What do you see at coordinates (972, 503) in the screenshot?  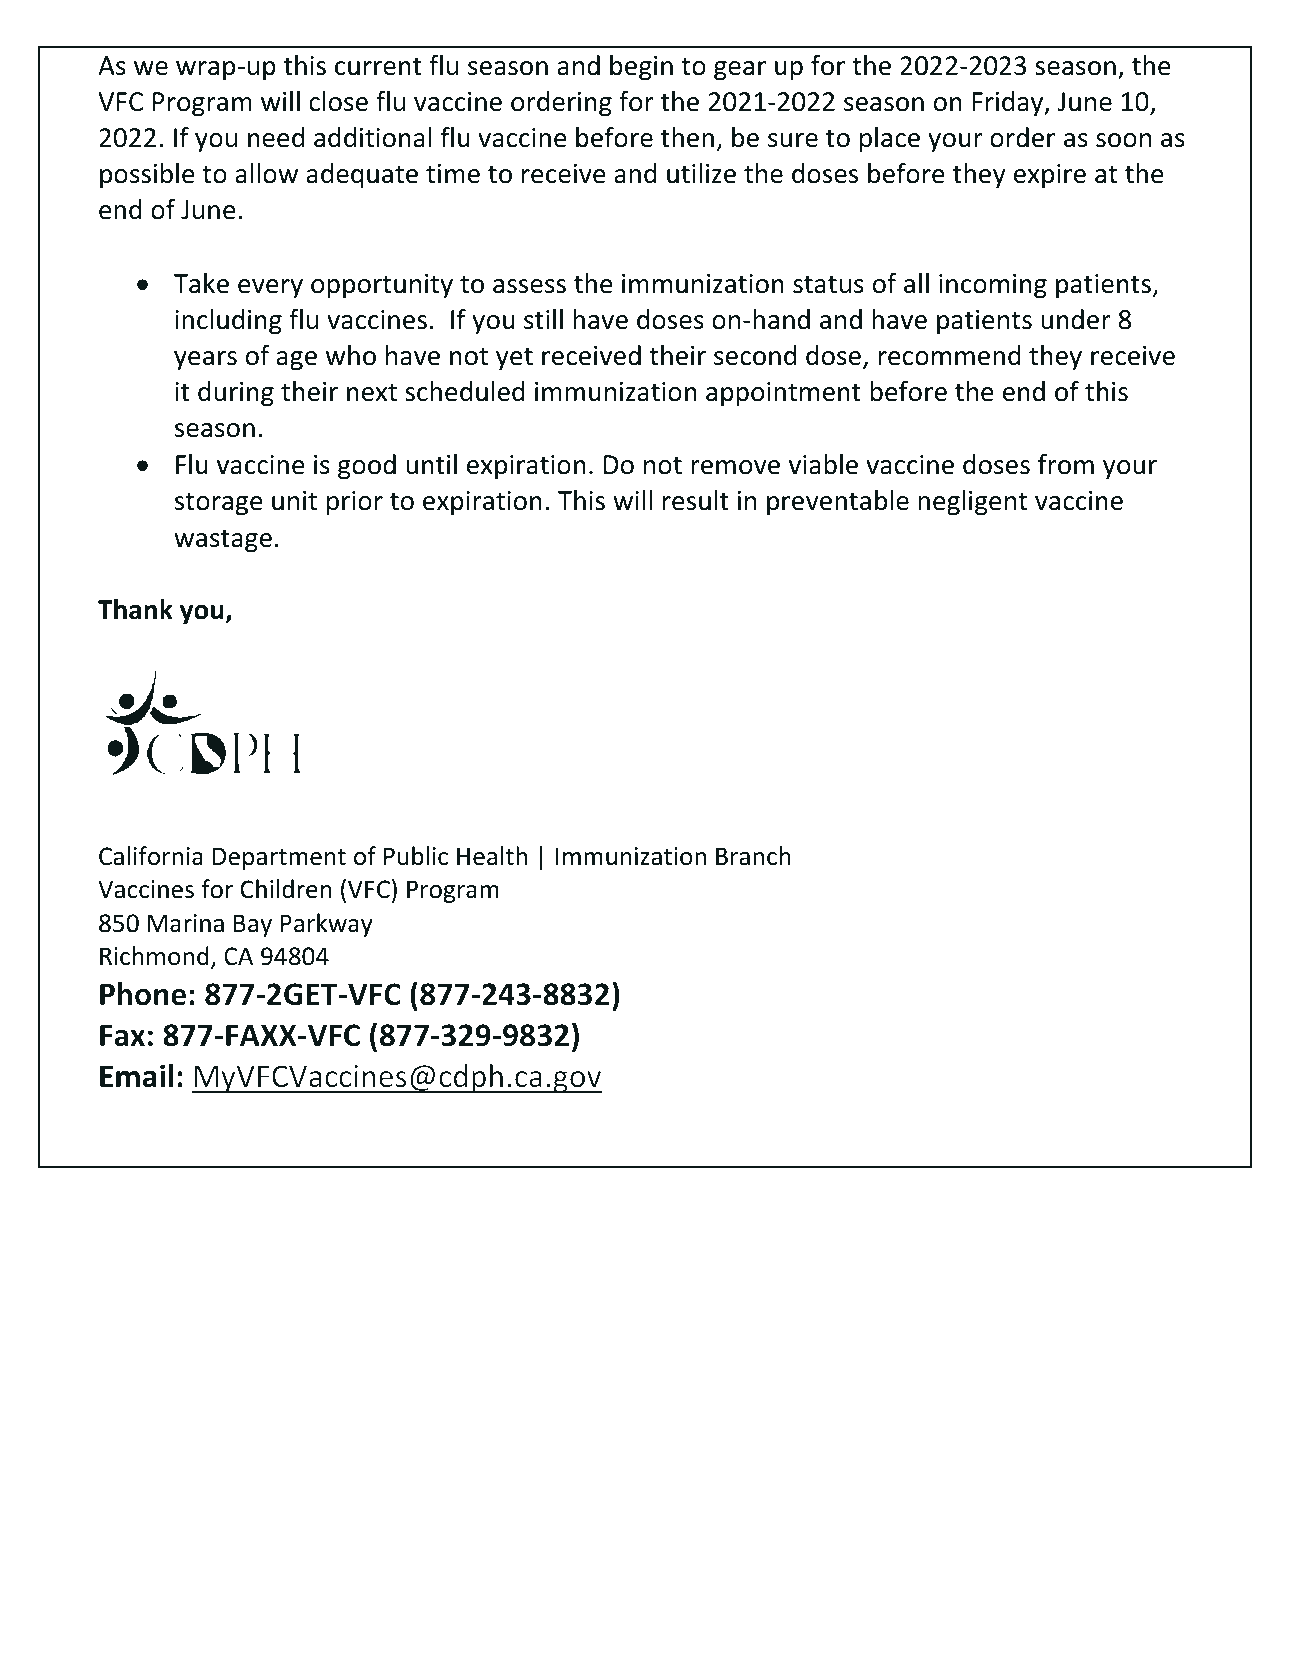 I see `negligent` at bounding box center [972, 503].
